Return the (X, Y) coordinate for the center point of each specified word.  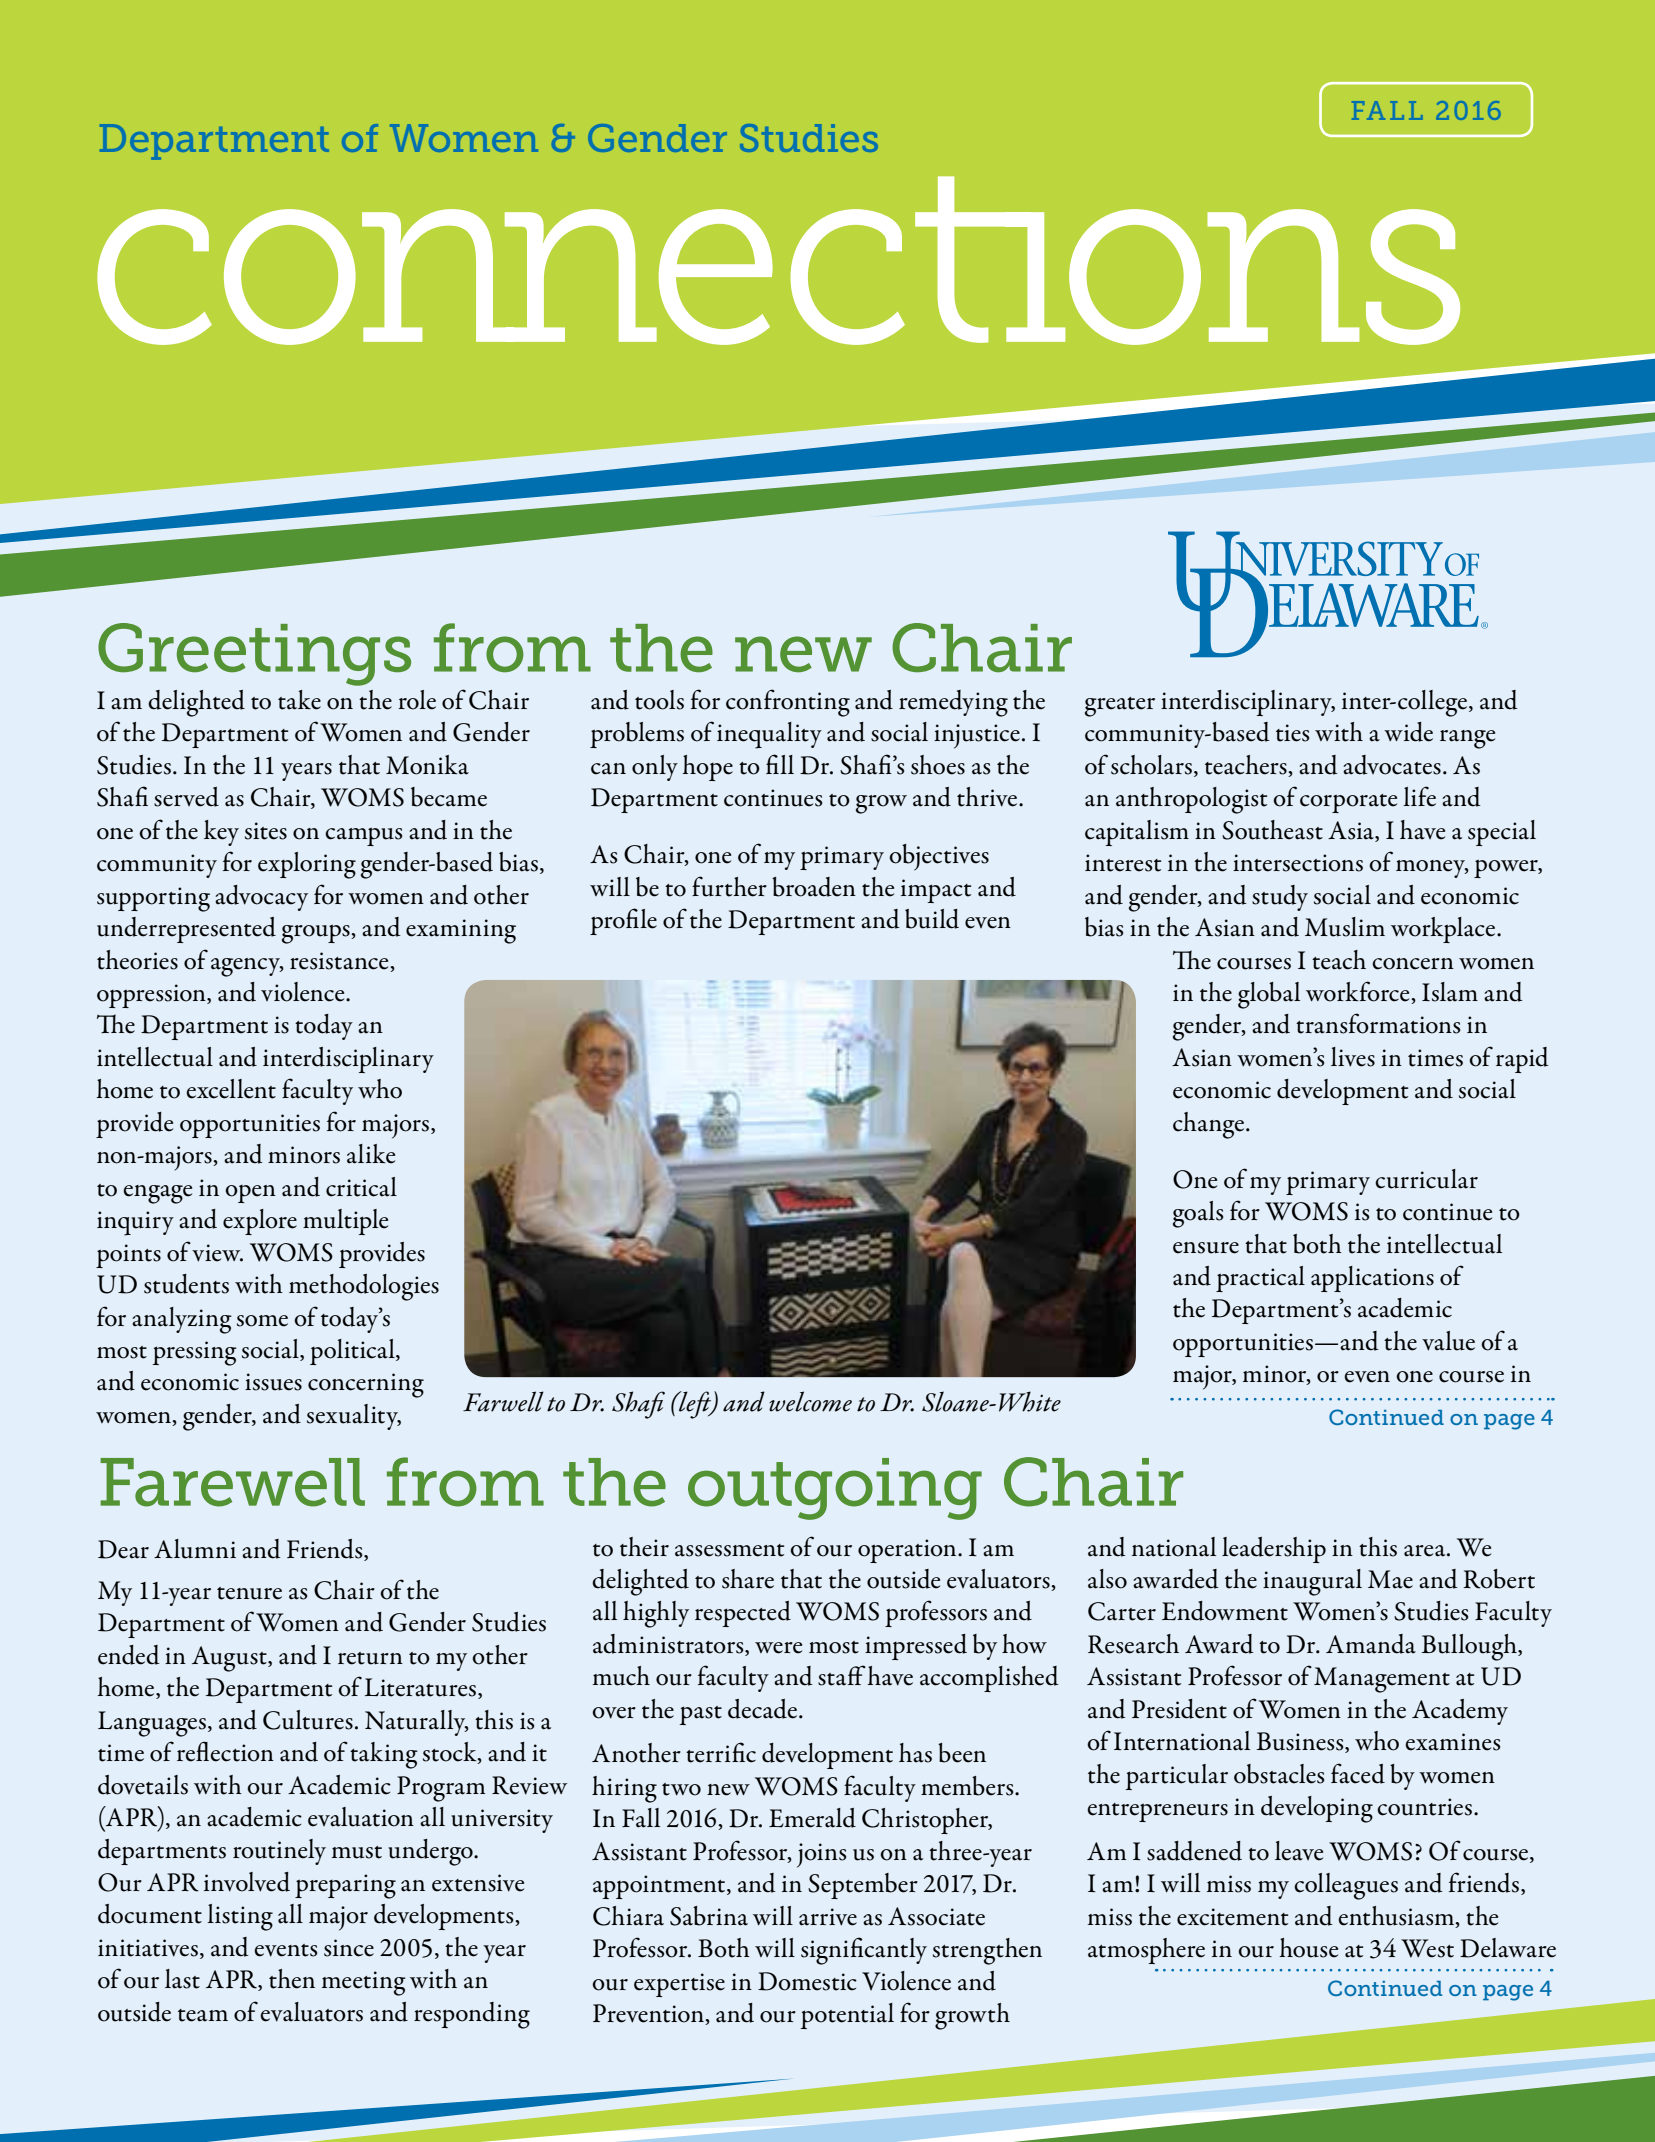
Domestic (807, 1981)
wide (1408, 732)
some (262, 1321)
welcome (810, 1401)
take (299, 700)
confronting (788, 703)
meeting (364, 1983)
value (1448, 1341)
